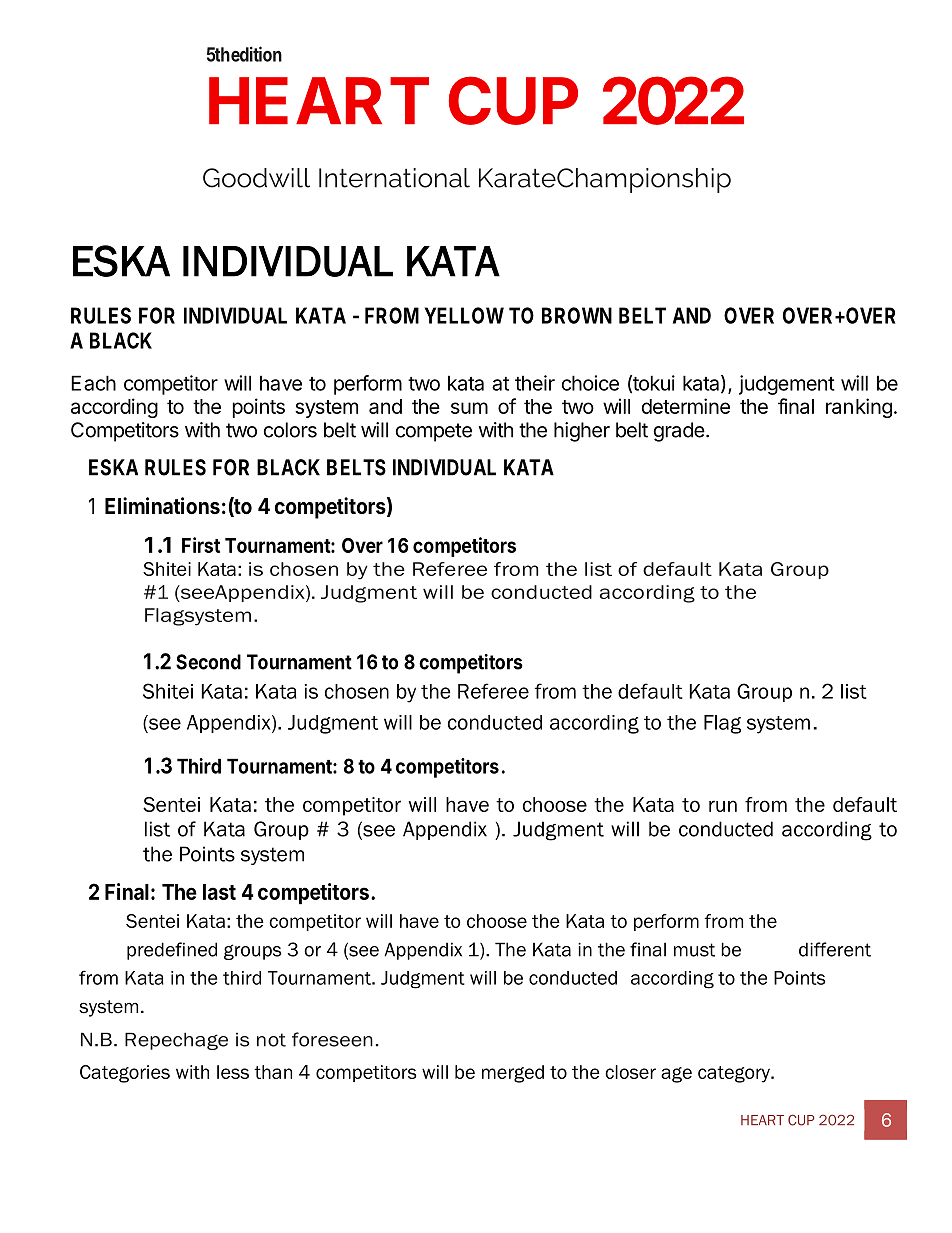 This screenshot has width=952, height=1233. What do you see at coordinates (464, 315) in the screenshot?
I see `YELLOW` at bounding box center [464, 315].
